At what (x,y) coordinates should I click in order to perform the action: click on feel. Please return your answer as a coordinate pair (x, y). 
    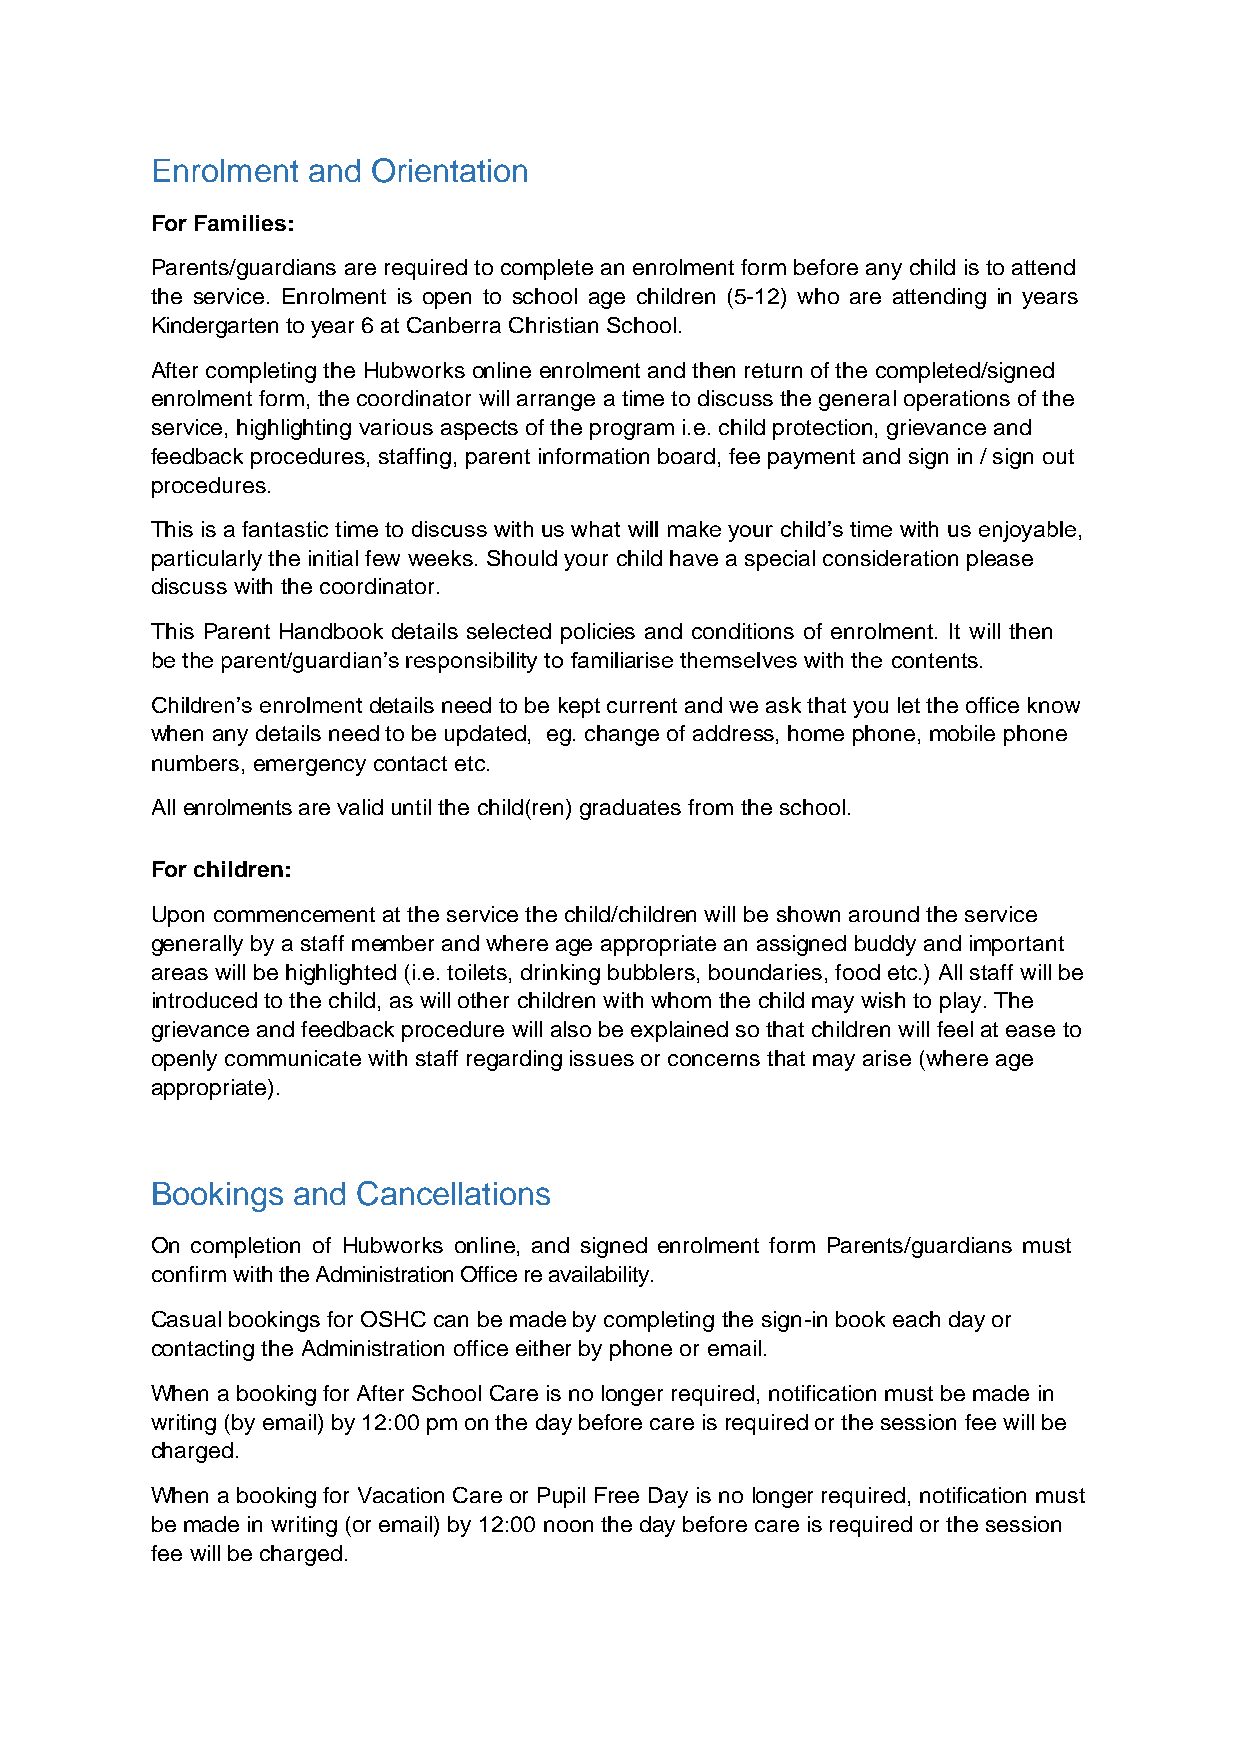
    Looking at the image, I should click on (955, 1029).
